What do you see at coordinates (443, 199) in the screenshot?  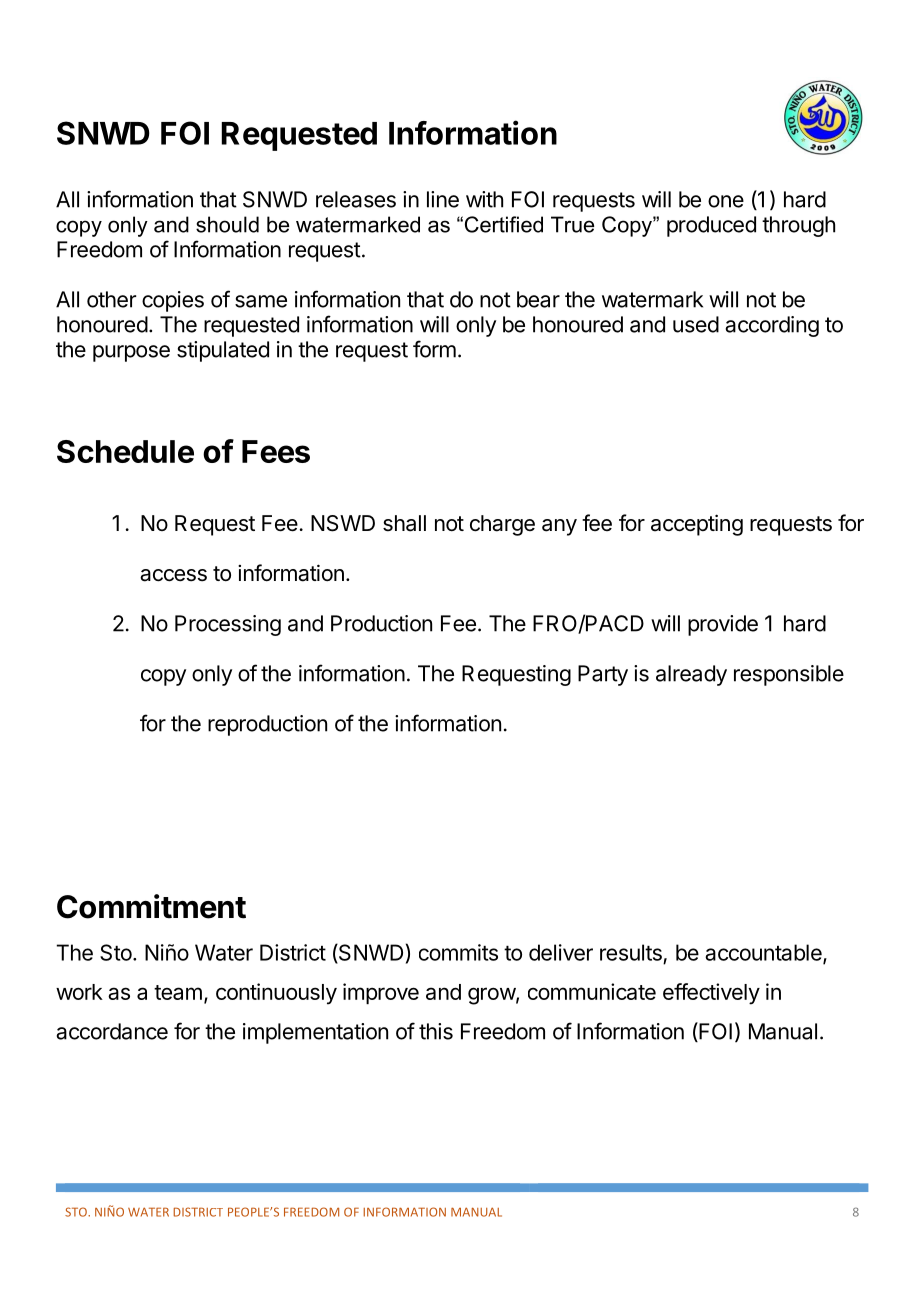 I see `line` at bounding box center [443, 199].
